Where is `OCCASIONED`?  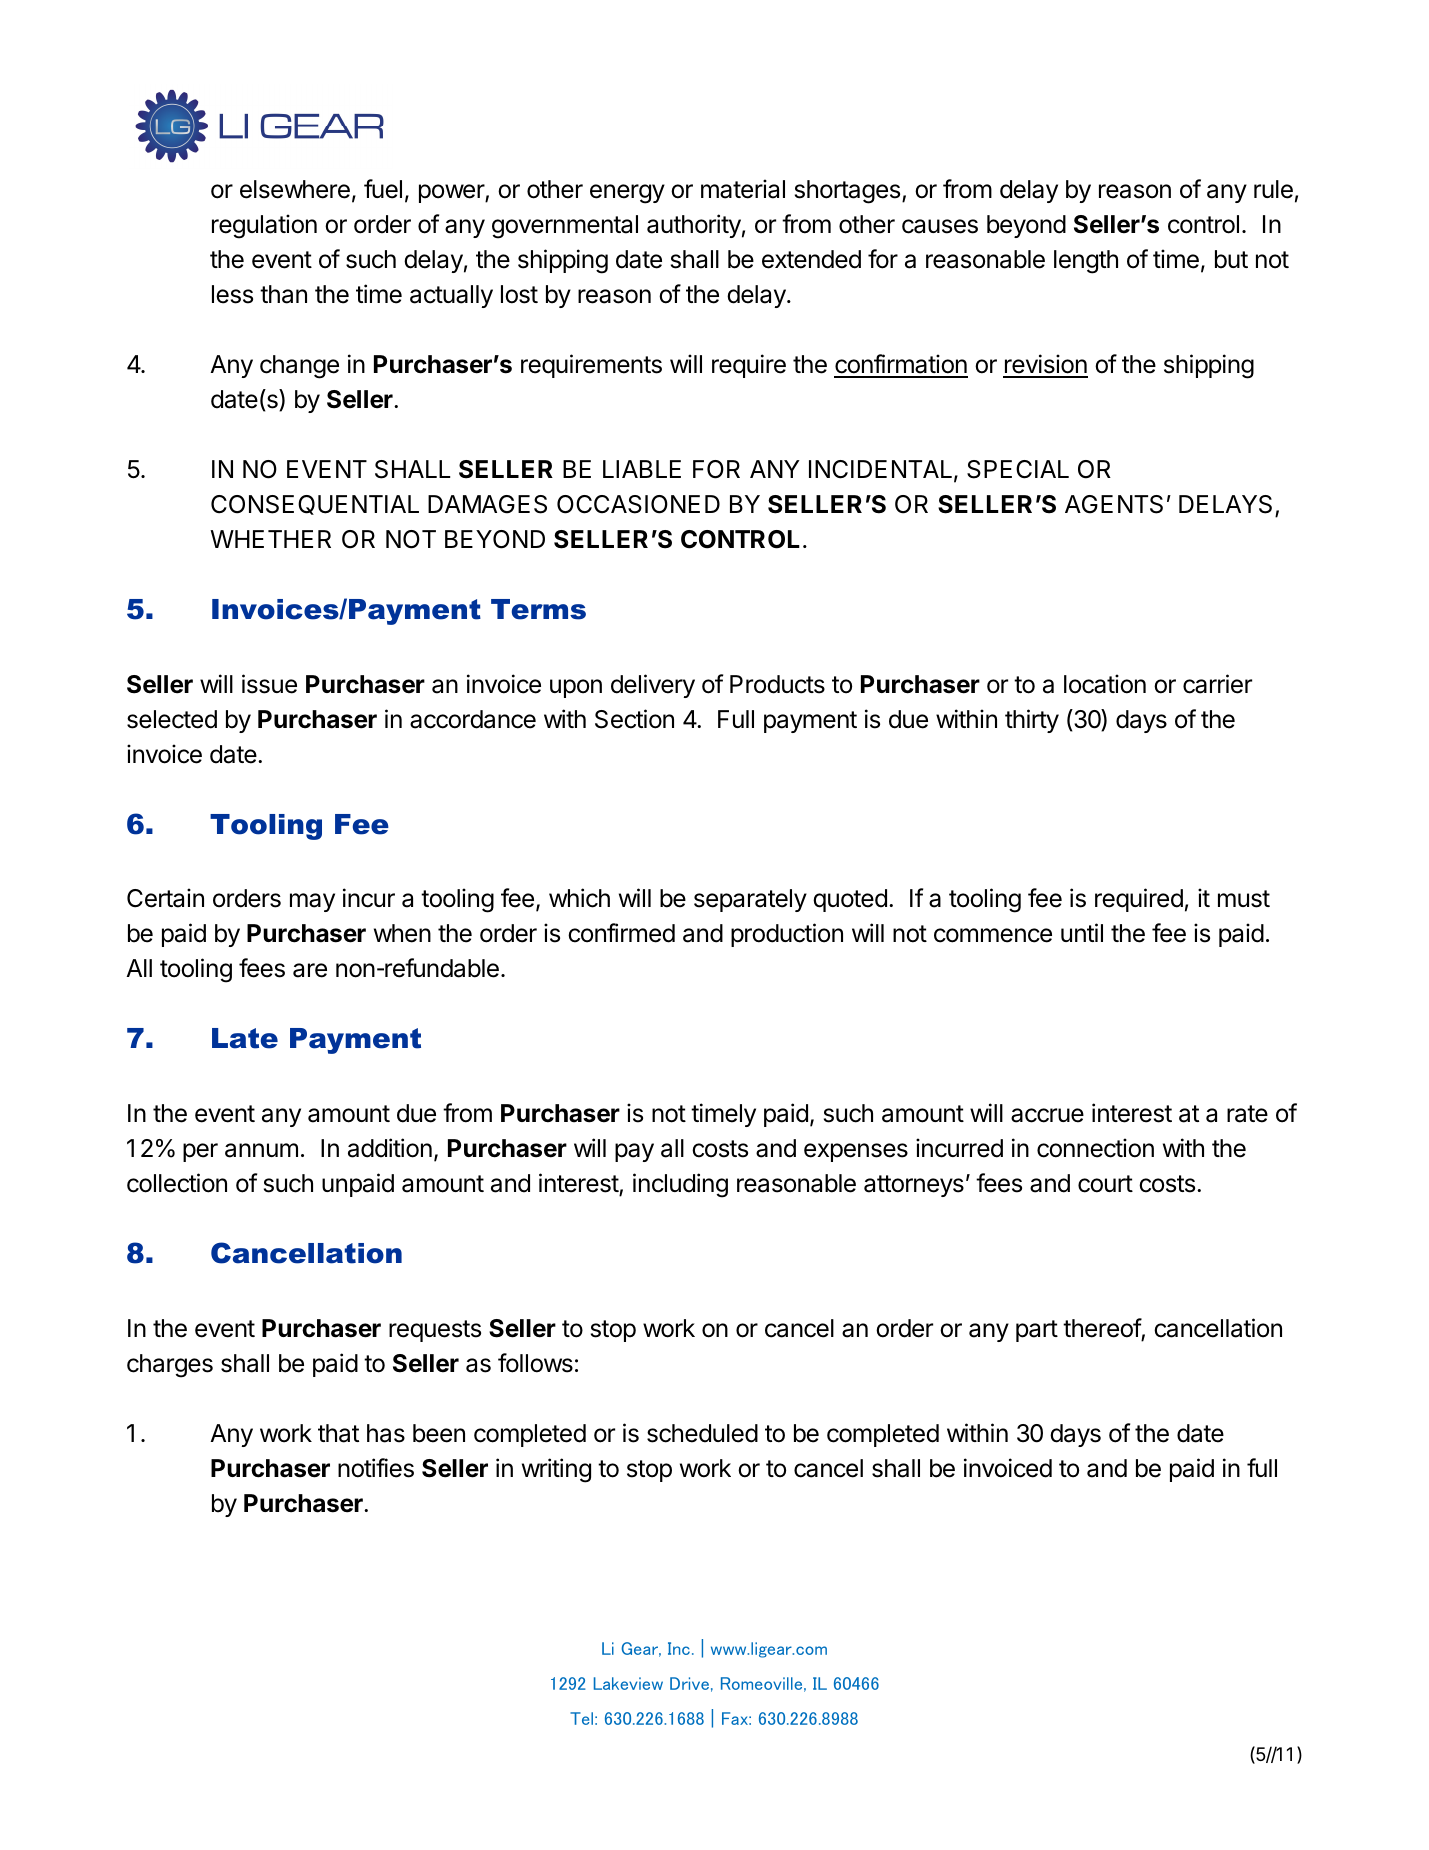
OCCASIONED is located at coordinates (638, 504).
